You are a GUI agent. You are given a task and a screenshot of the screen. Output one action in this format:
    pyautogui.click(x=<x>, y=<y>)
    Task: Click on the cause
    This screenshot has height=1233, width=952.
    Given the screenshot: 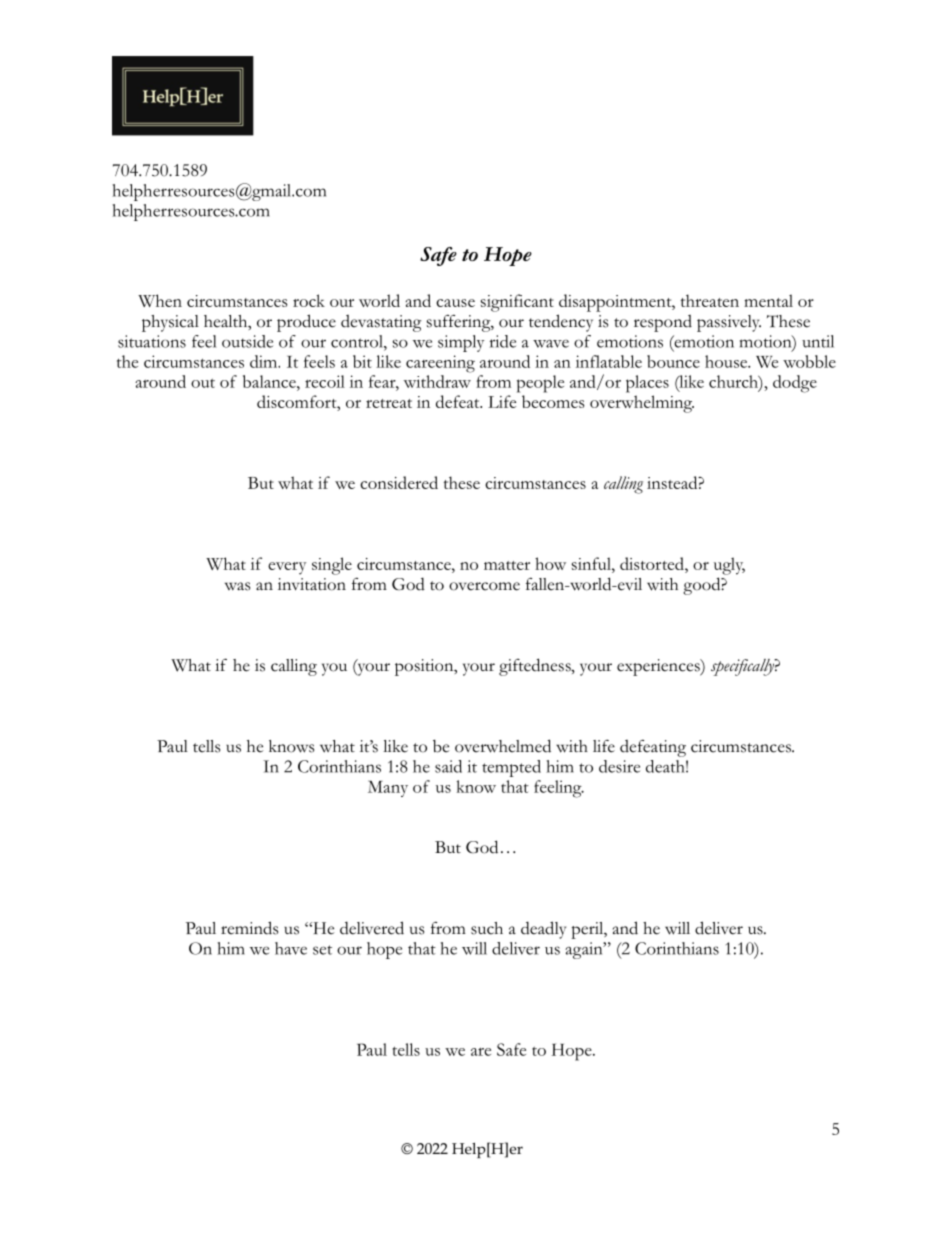 What is the action you would take?
    pyautogui.click(x=455, y=303)
